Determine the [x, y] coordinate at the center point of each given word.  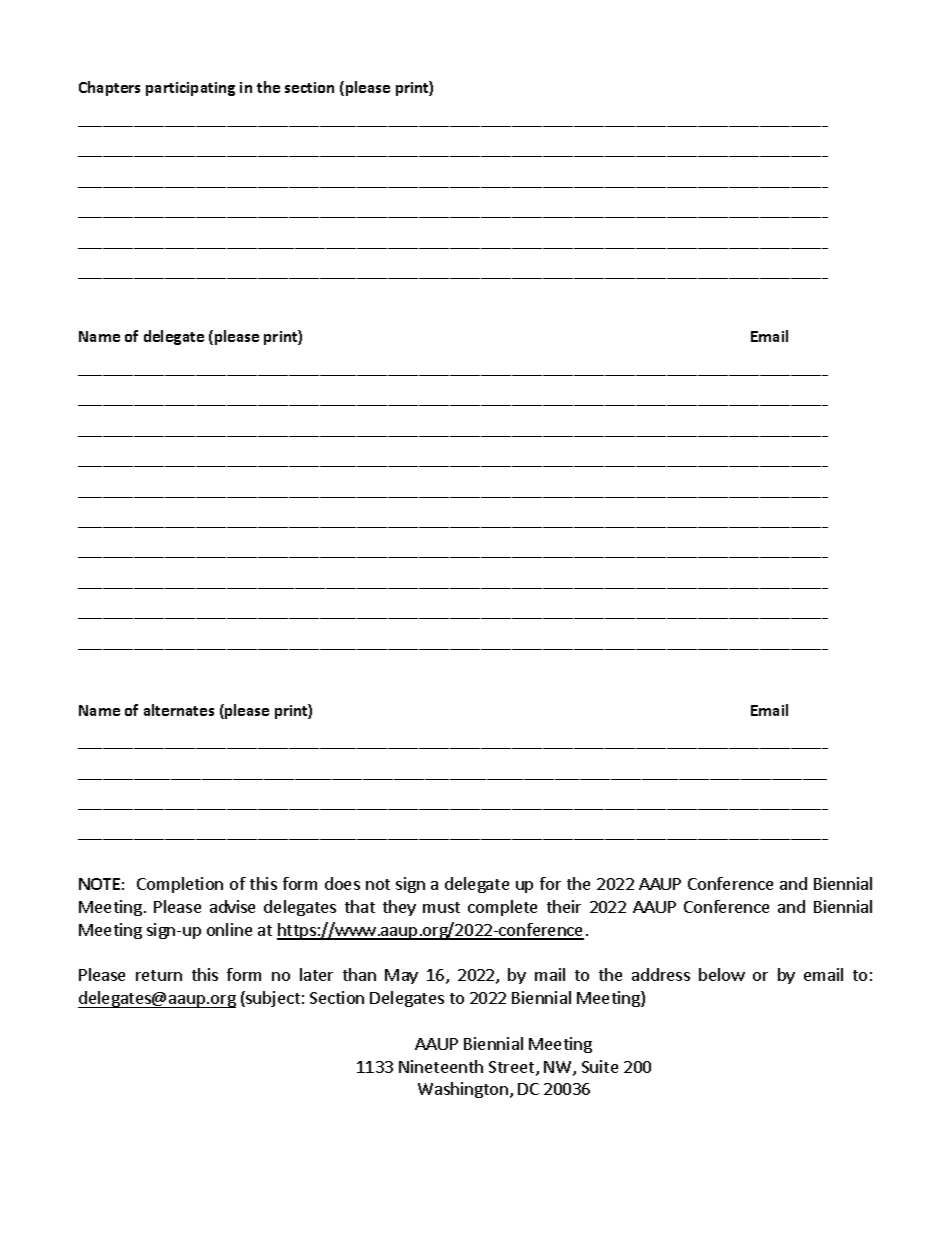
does [342, 883]
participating [190, 89]
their [564, 906]
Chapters [109, 88]
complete [502, 908]
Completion [180, 885]
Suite [600, 1066]
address [661, 974]
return [159, 975]
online [229, 929]
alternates [179, 710]
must [441, 907]
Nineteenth [441, 1066]
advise [232, 906]
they [399, 908]
